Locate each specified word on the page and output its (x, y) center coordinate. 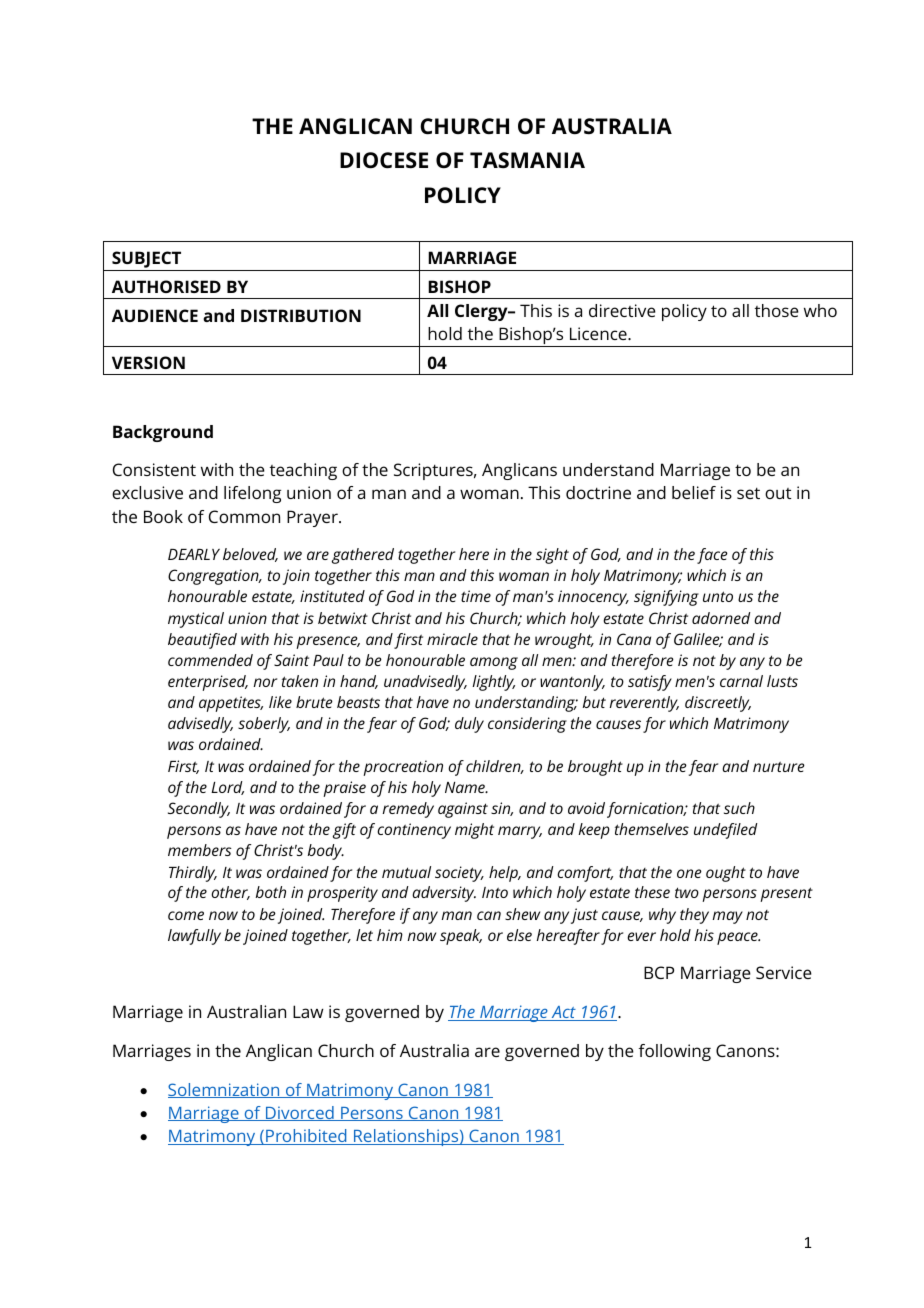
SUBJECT (147, 261)
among (494, 663)
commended (210, 660)
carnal (741, 681)
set (748, 493)
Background (163, 433)
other (230, 893)
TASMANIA (527, 160)
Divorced (300, 1113)
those (777, 310)
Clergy (482, 312)
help (504, 874)
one (689, 873)
